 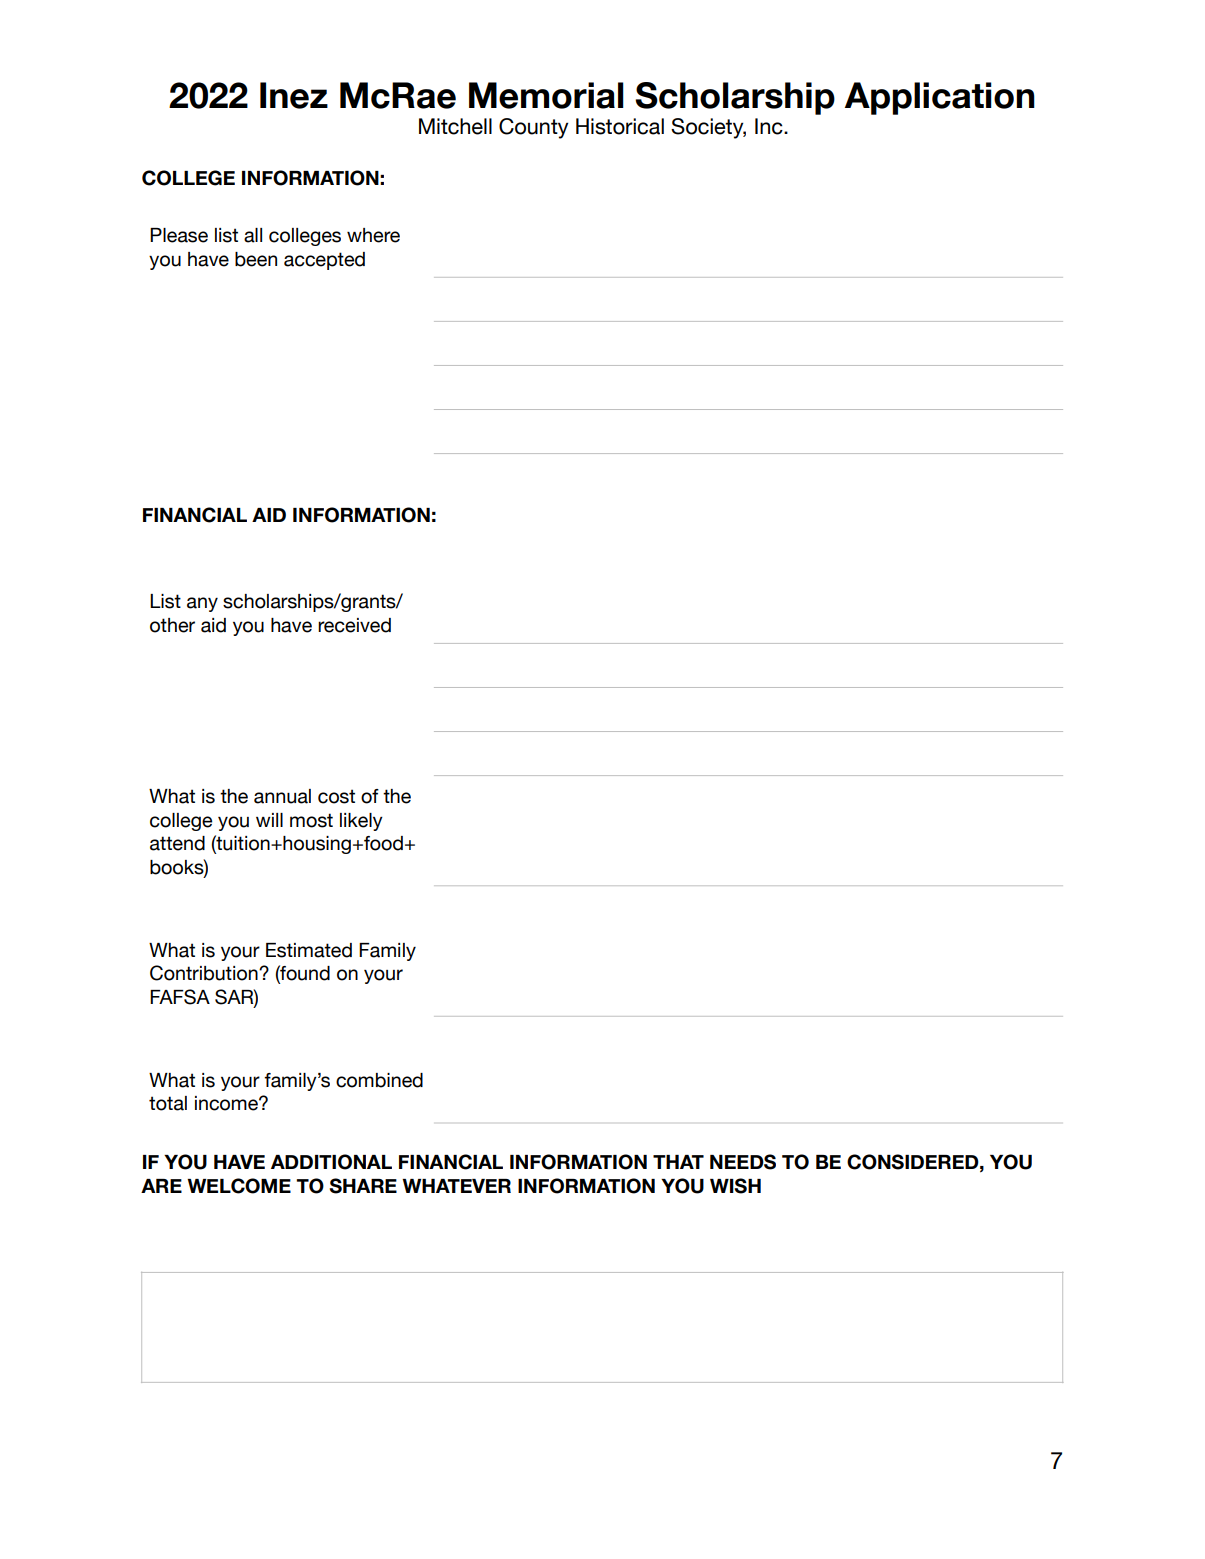 What do you see at coordinates (534, 128) in the page?
I see `County` at bounding box center [534, 128].
